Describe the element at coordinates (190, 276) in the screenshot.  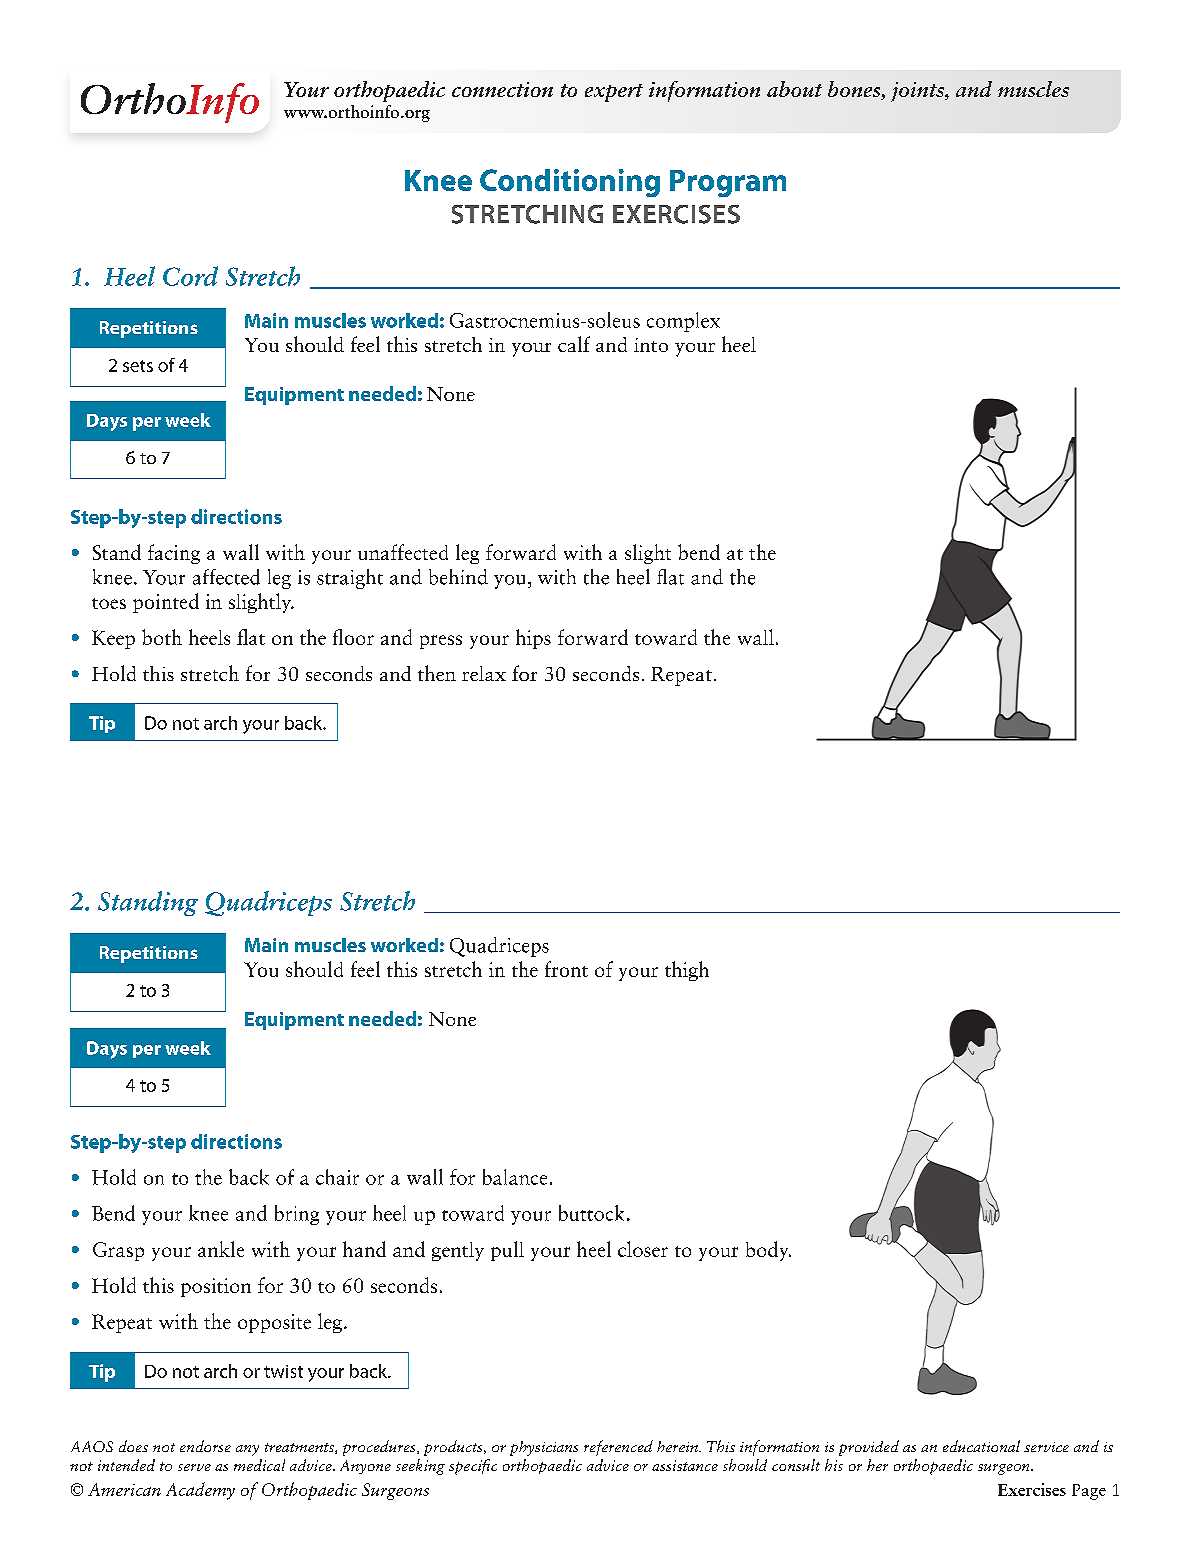
I see `Cord` at that location.
